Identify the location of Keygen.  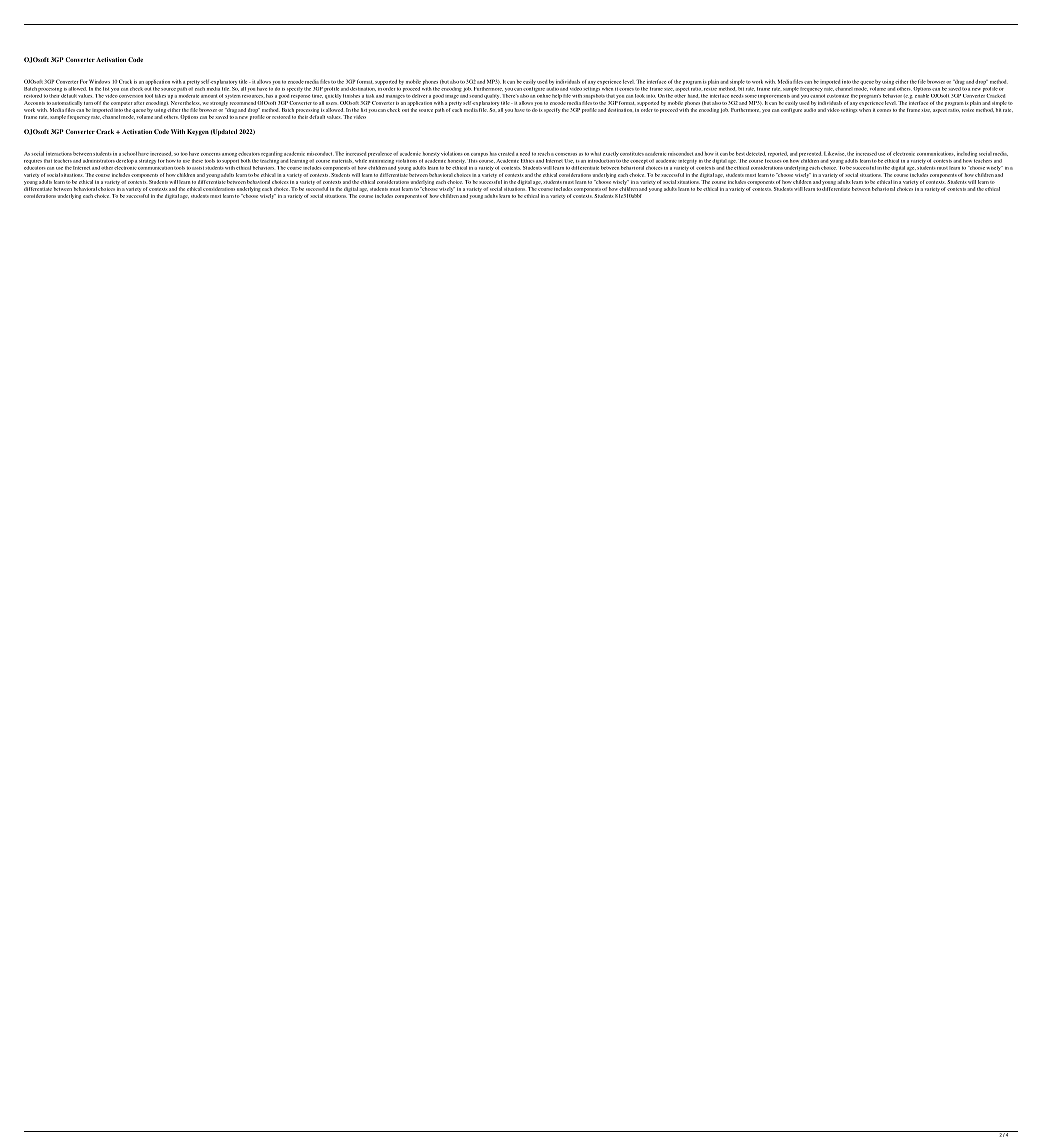
(198, 132).
